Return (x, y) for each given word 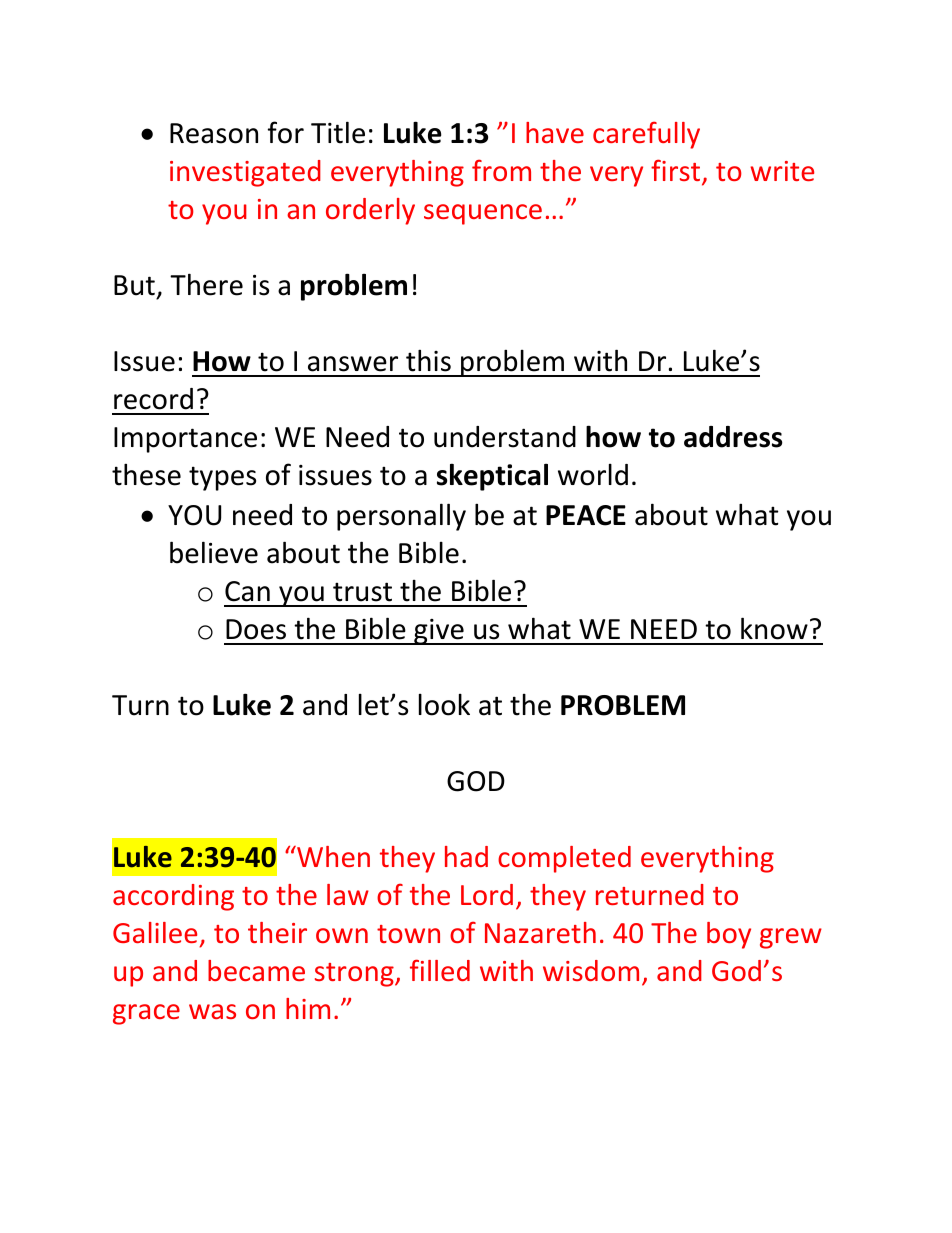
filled (440, 970)
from (501, 170)
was (212, 1011)
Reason (214, 133)
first (677, 171)
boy (729, 935)
